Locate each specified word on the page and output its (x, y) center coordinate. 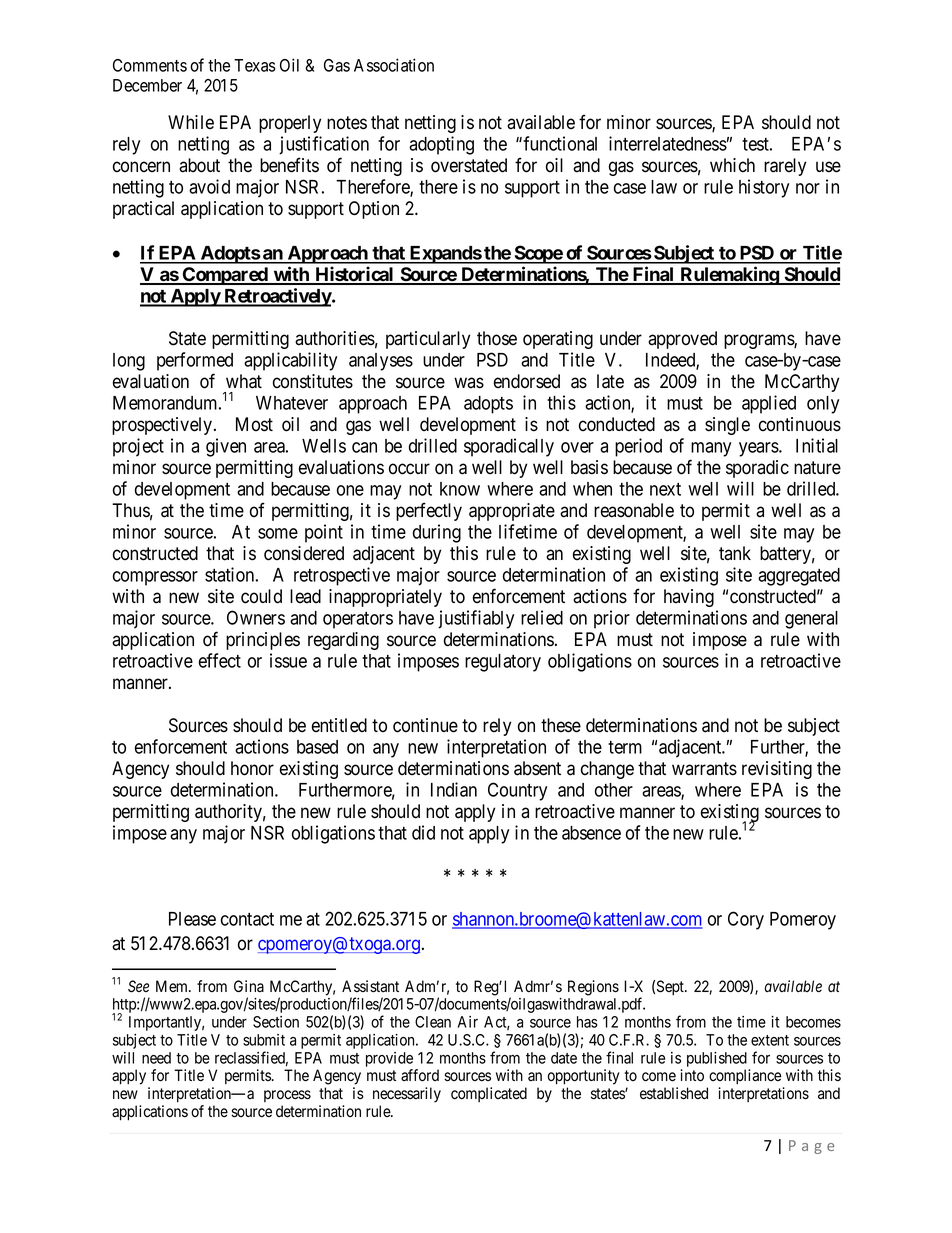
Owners (256, 617)
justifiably (476, 619)
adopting (441, 145)
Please (192, 919)
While (191, 122)
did (423, 832)
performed (195, 361)
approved (682, 340)
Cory (746, 920)
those (497, 338)
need (156, 1058)
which (732, 165)
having (689, 598)
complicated (489, 1094)
